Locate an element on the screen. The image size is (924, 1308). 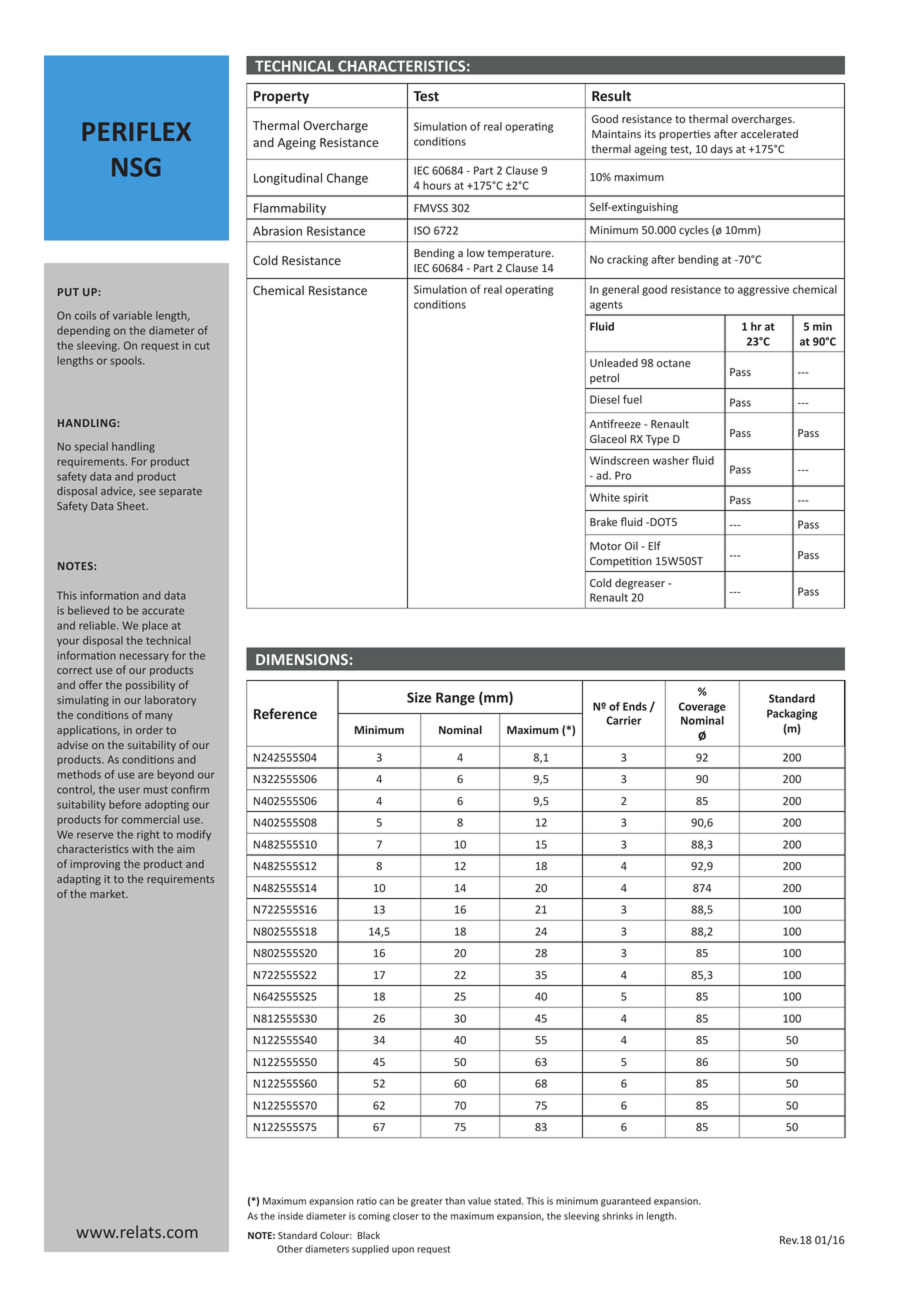
Range is located at coordinates (455, 699).
